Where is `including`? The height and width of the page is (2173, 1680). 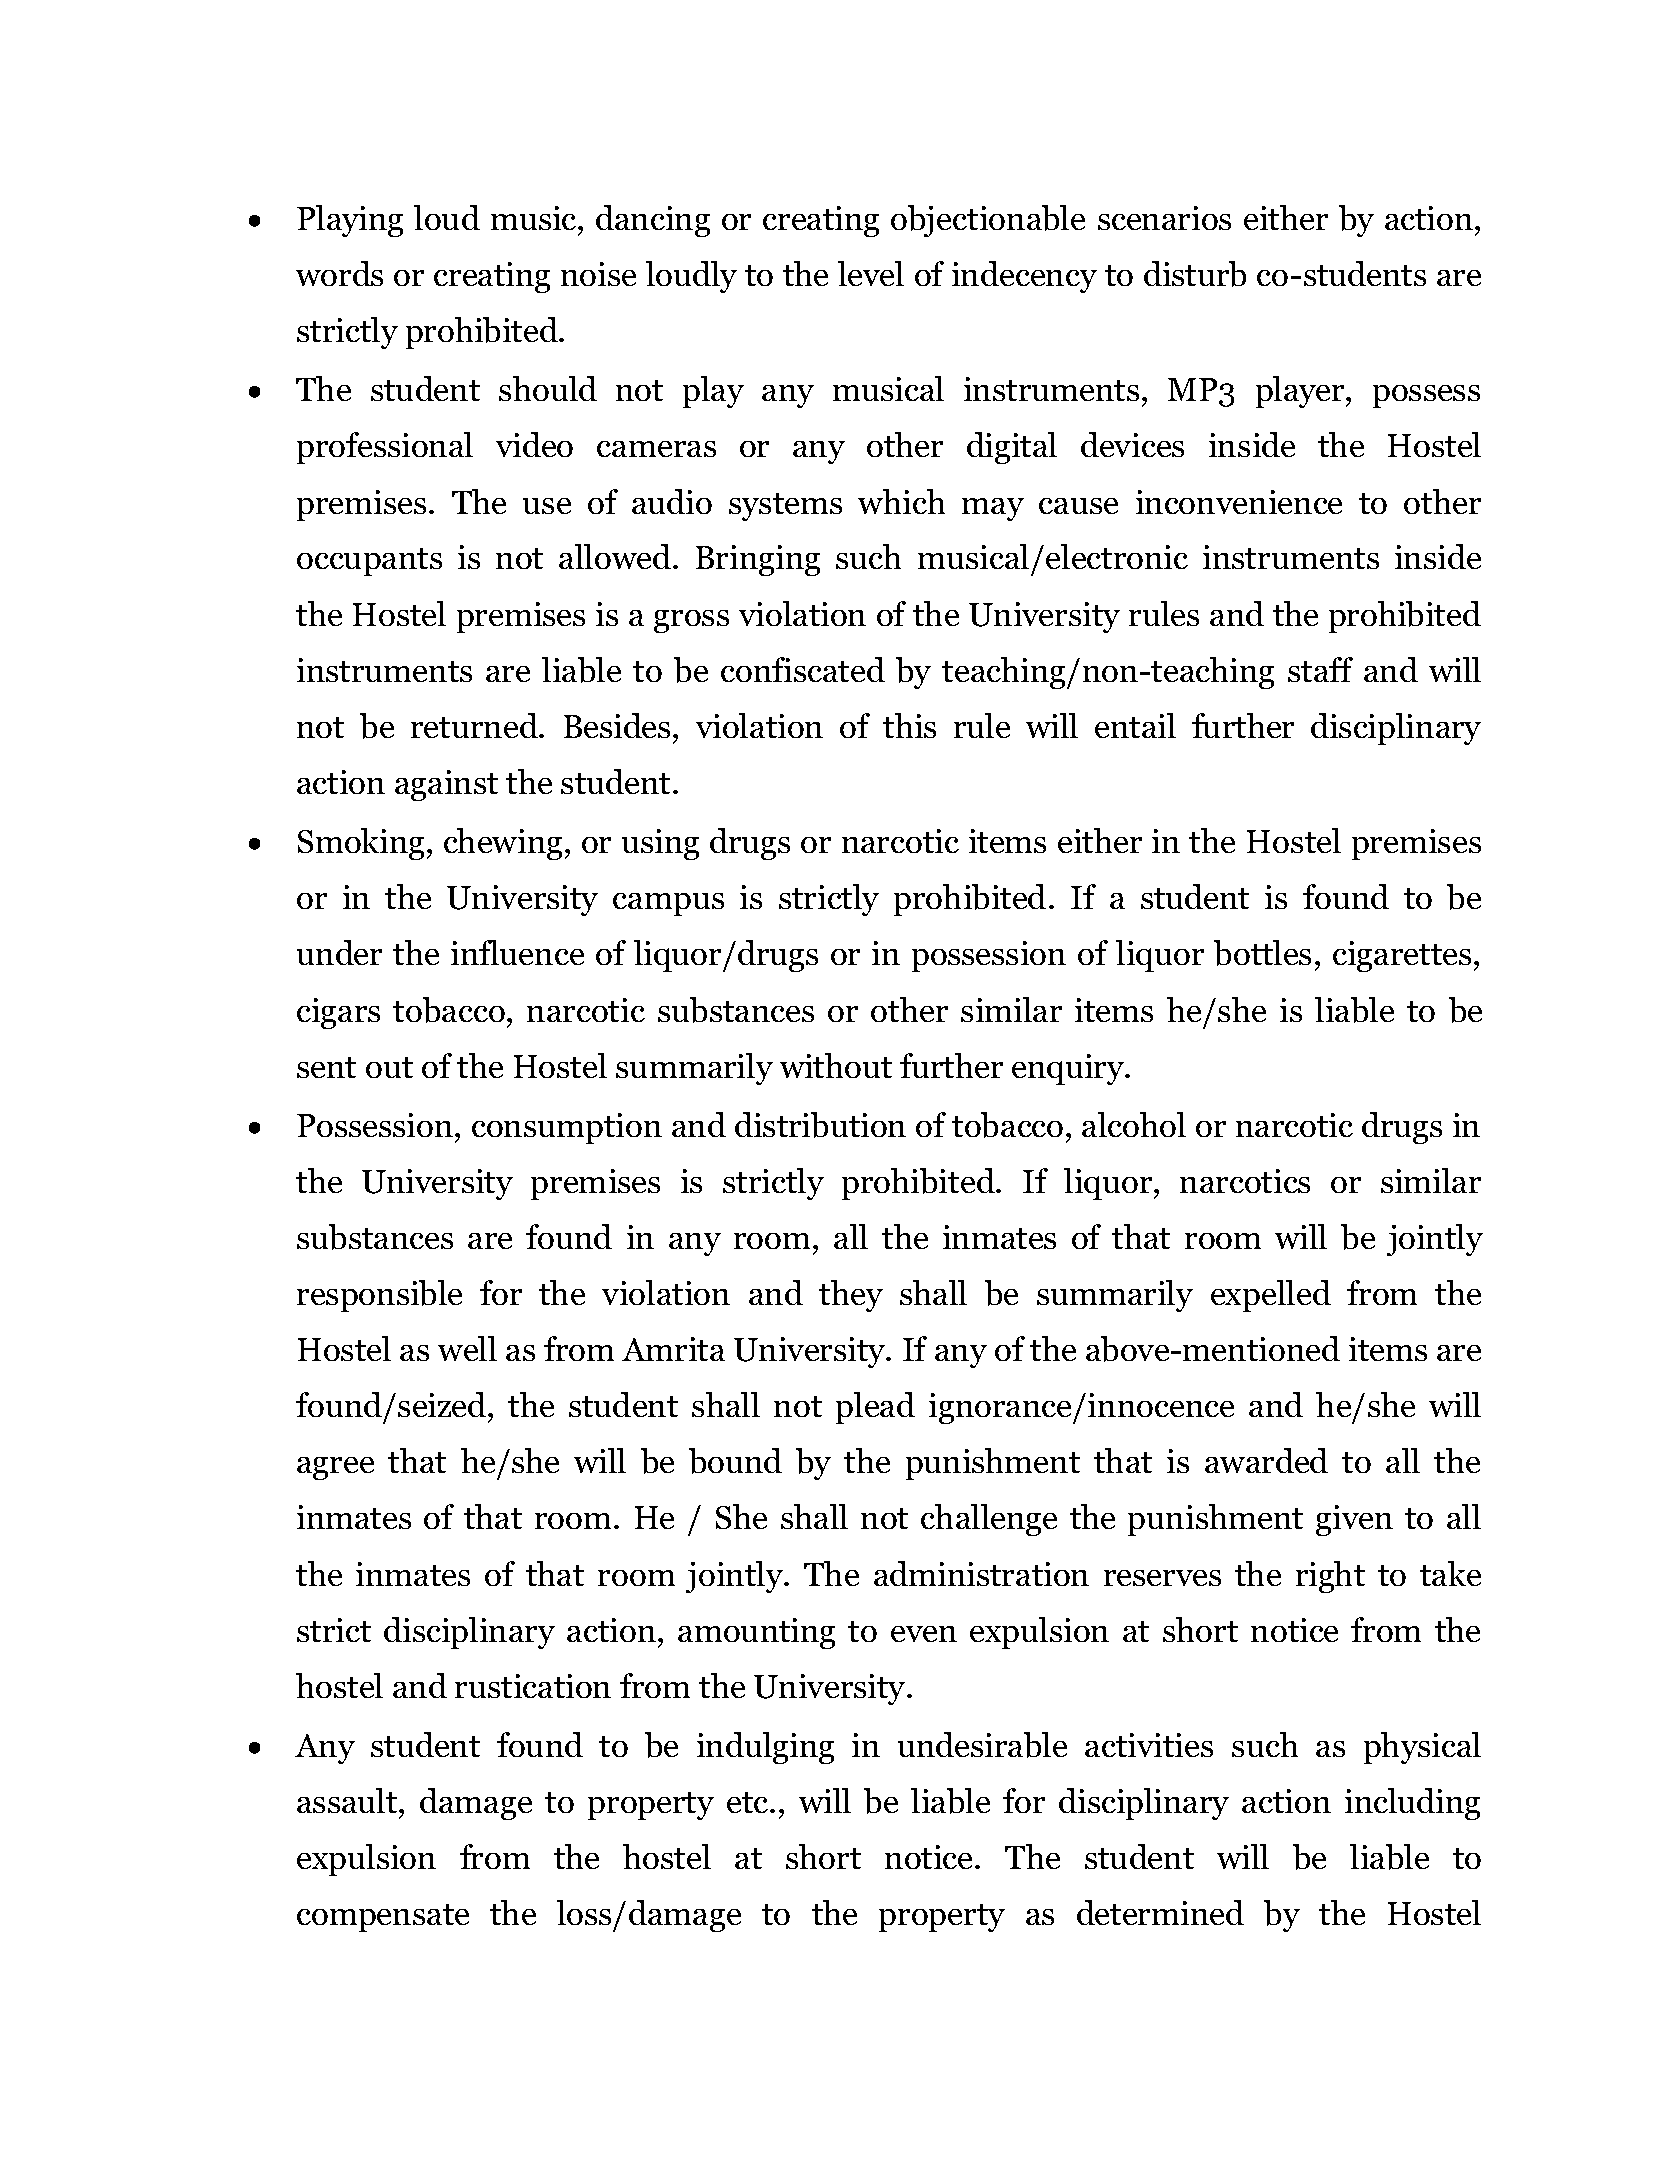
including is located at coordinates (1412, 1804).
